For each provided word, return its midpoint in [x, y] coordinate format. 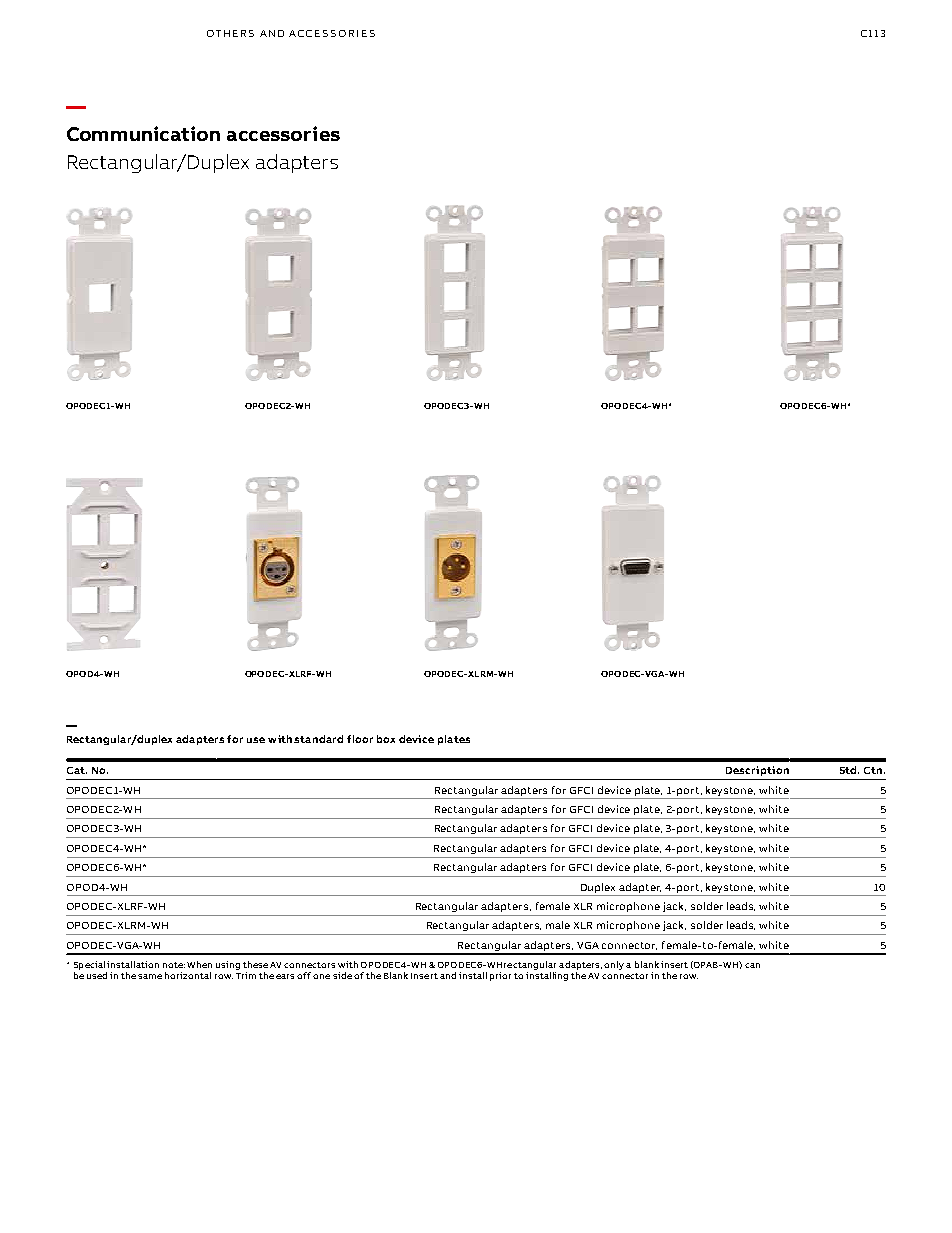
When [199, 964]
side [342, 975]
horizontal [188, 975]
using [228, 965]
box [386, 739]
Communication [143, 133]
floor [360, 739]
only [614, 965]
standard [318, 739]
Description [757, 771]
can [752, 965]
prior [500, 976]
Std [849, 770]
